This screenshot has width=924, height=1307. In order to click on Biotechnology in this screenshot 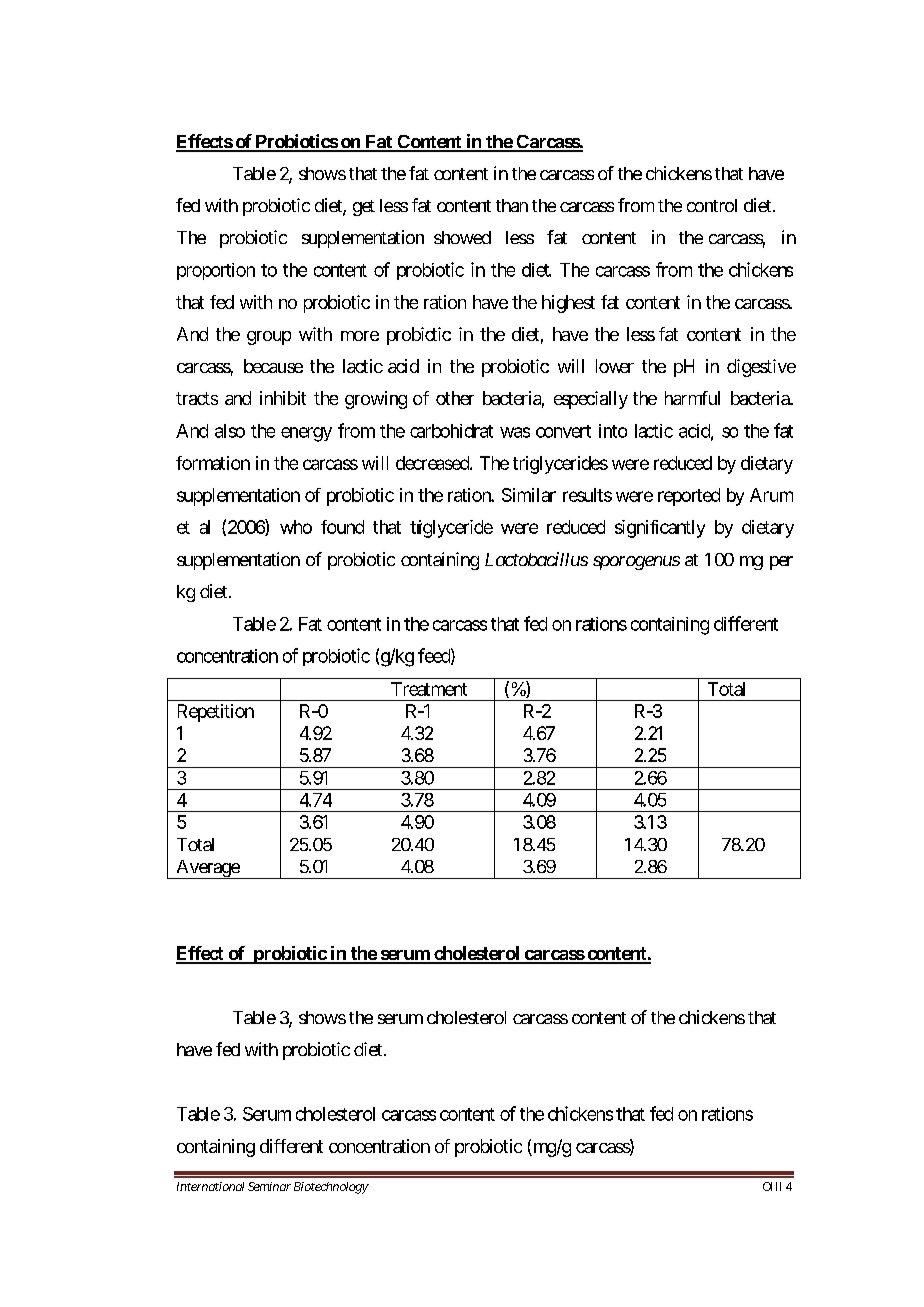, I will do `click(331, 1188)`.
